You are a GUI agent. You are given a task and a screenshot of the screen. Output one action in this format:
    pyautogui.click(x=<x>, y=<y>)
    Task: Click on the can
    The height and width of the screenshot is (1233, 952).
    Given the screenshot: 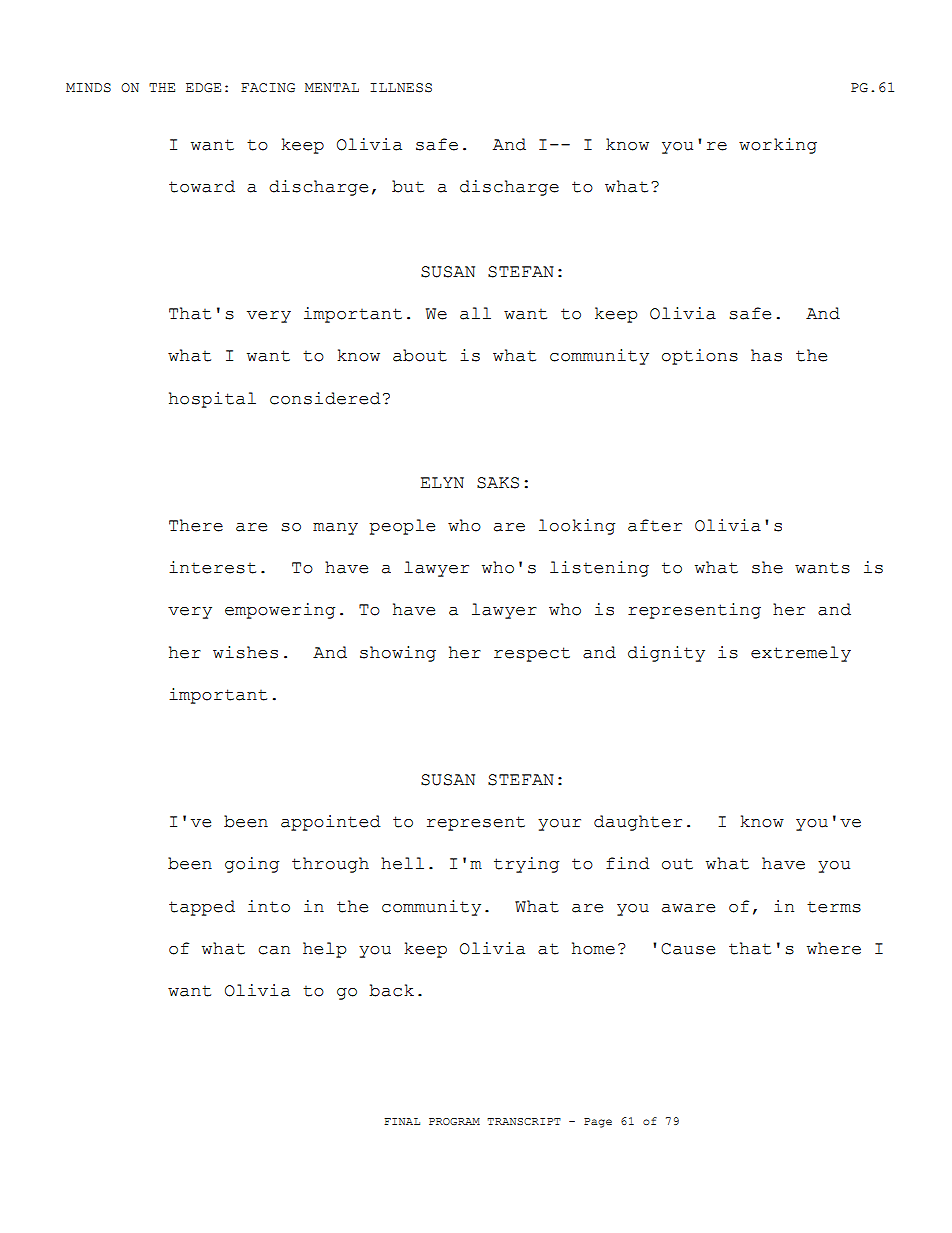 What is the action you would take?
    pyautogui.click(x=274, y=950)
